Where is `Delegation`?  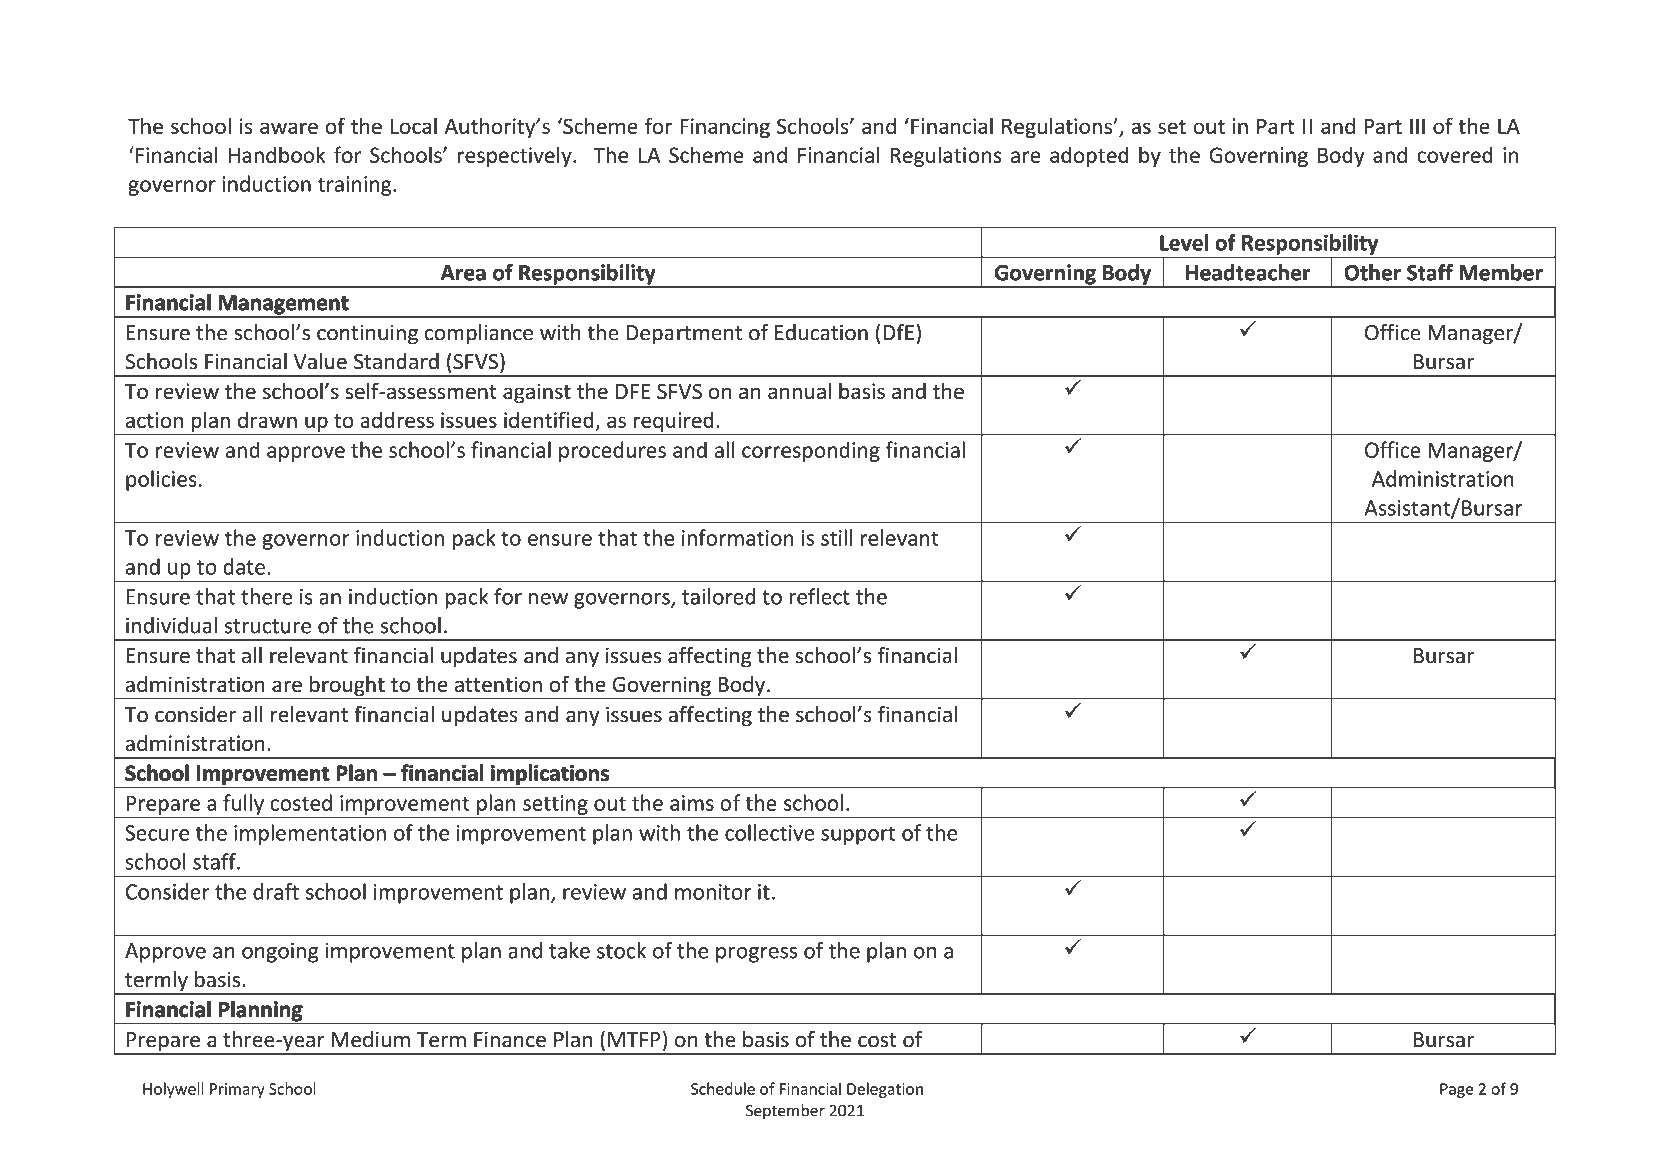 Delegation is located at coordinates (885, 1090).
